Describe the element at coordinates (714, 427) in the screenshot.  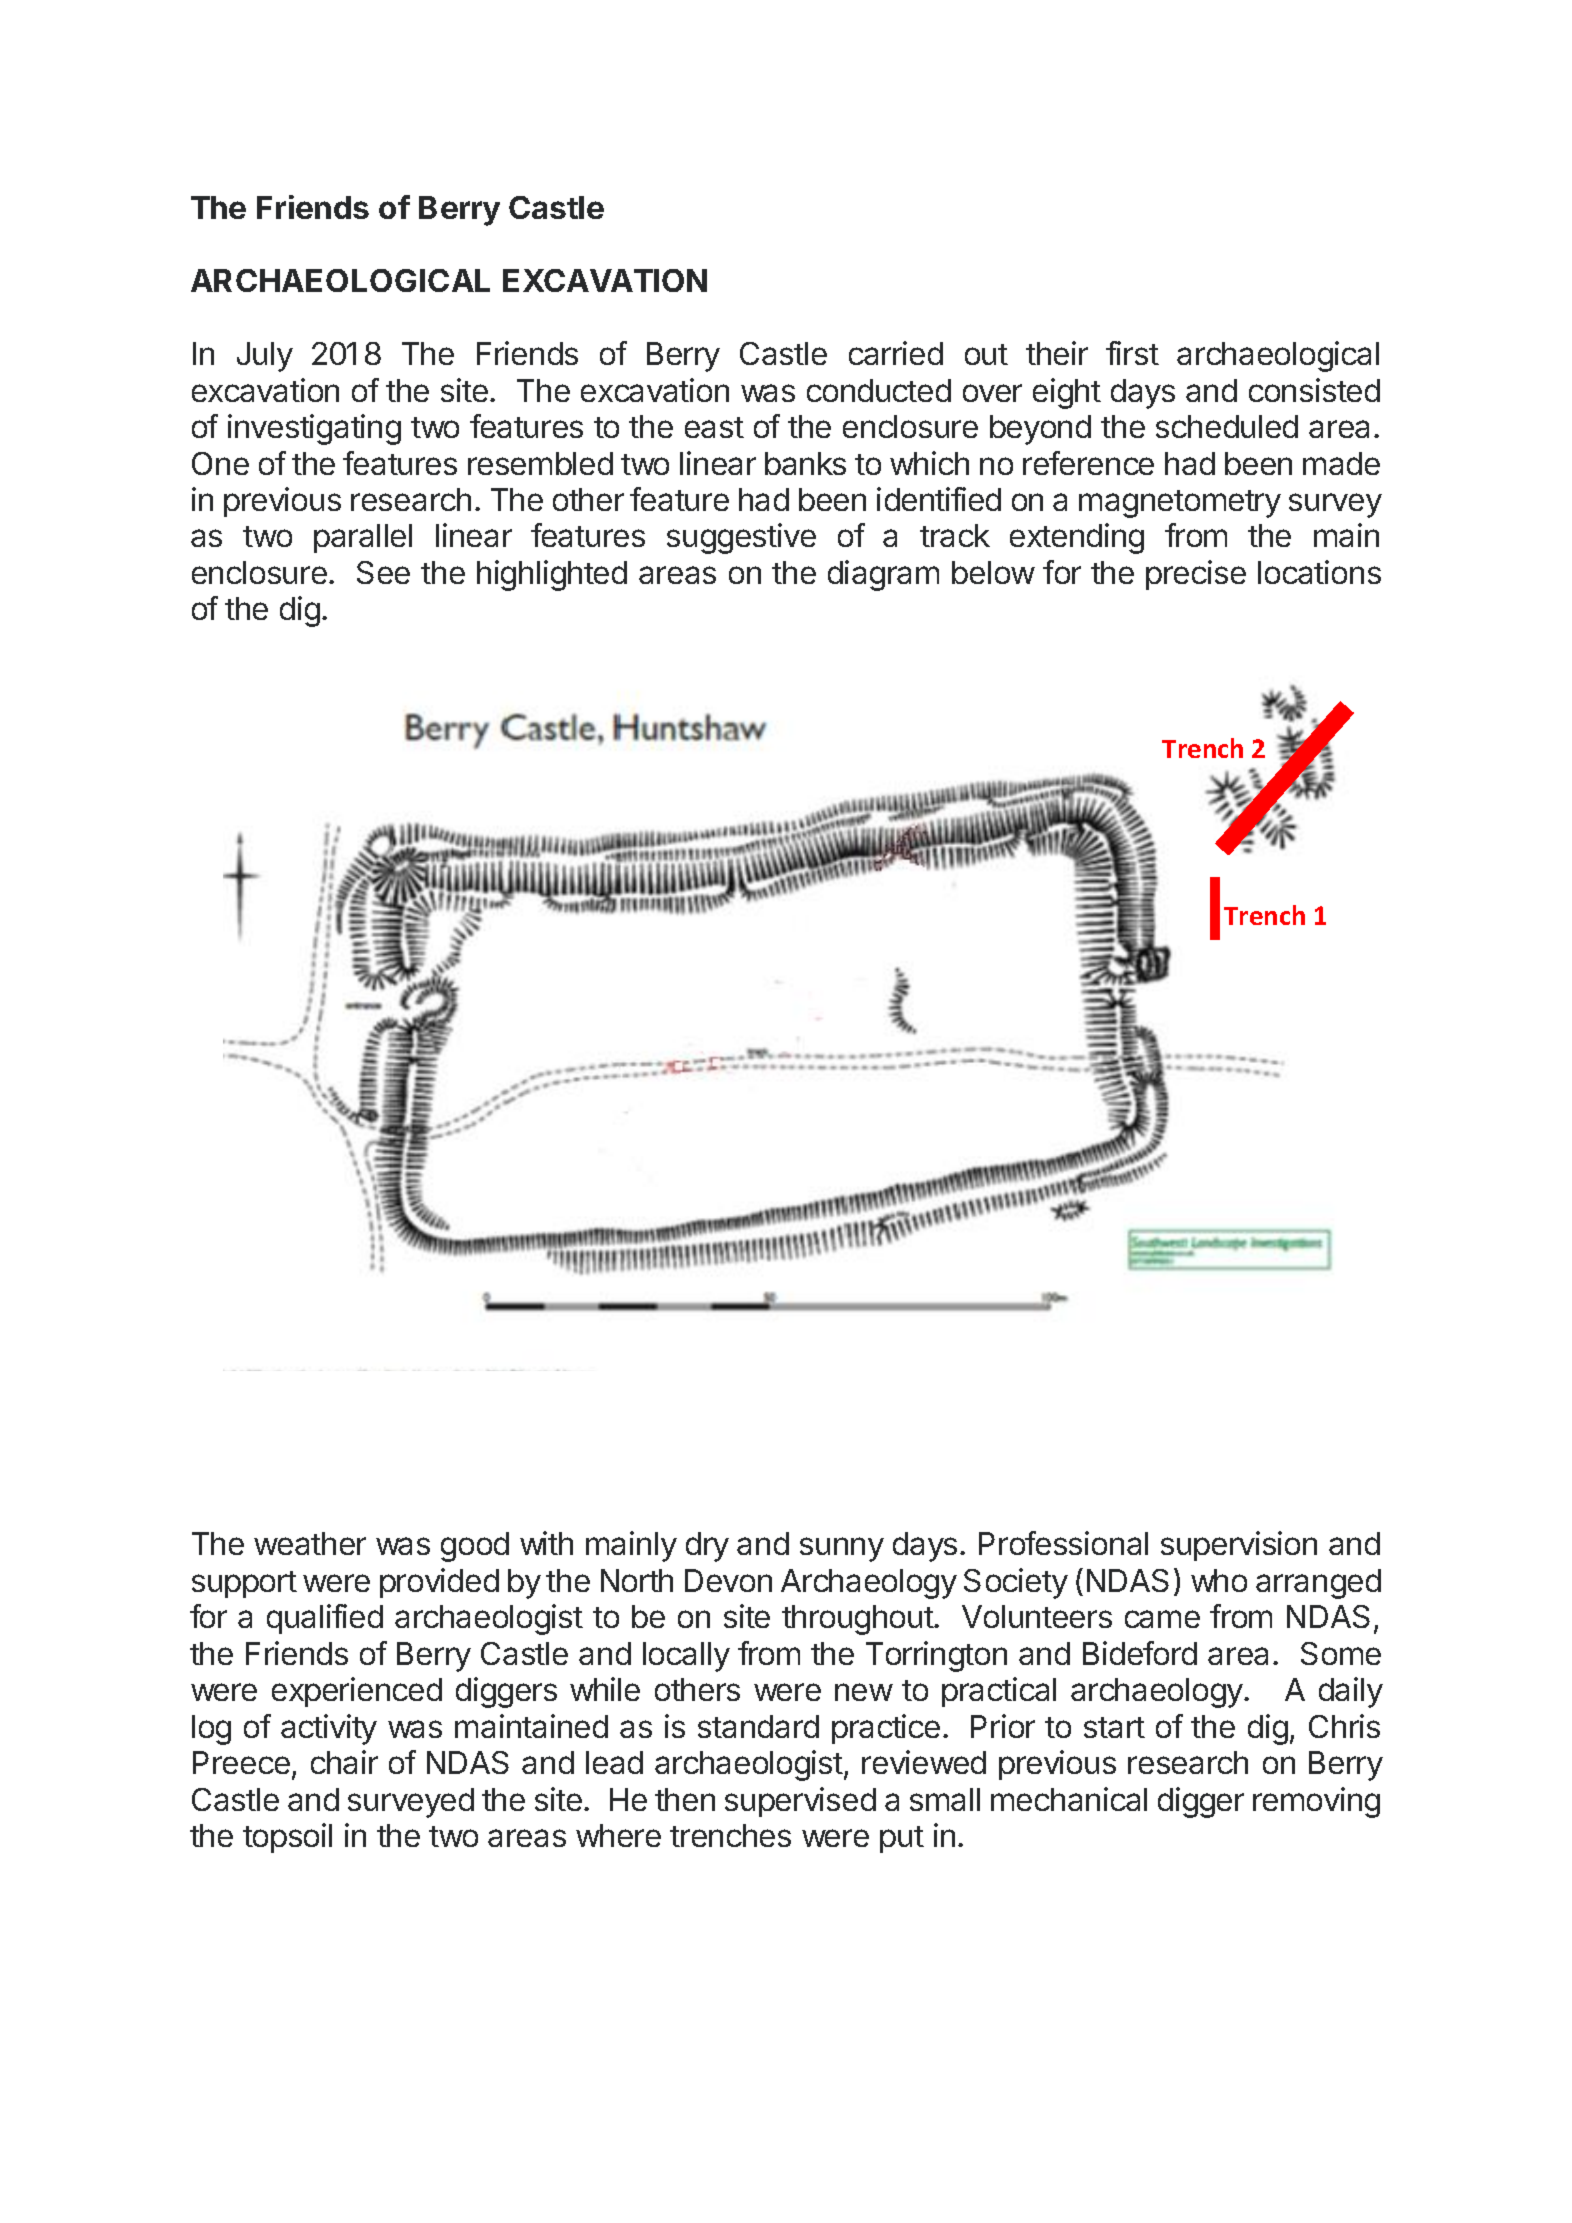
I see `east` at that location.
